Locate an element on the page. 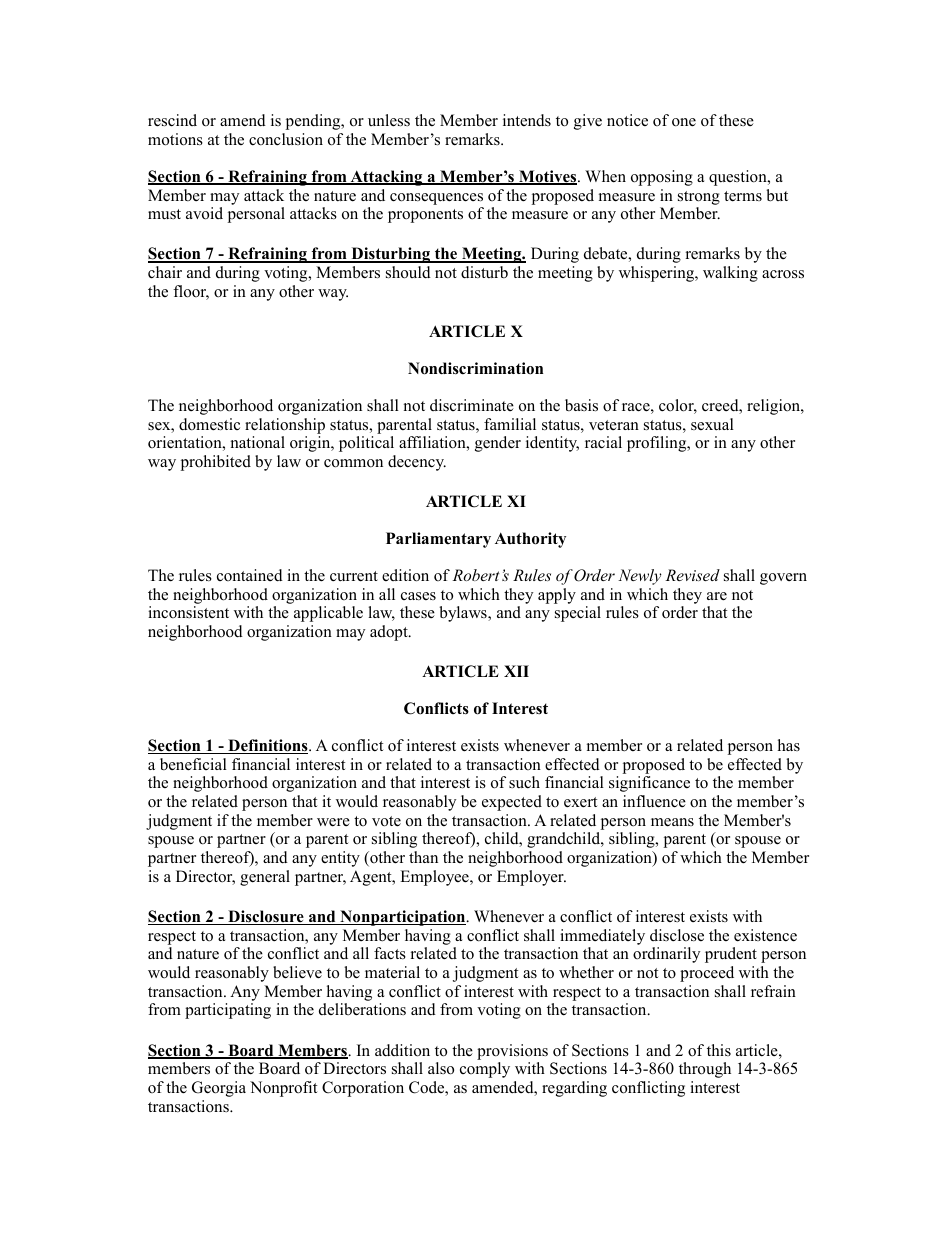 This document has width=952, height=1233. comply is located at coordinates (485, 1070).
